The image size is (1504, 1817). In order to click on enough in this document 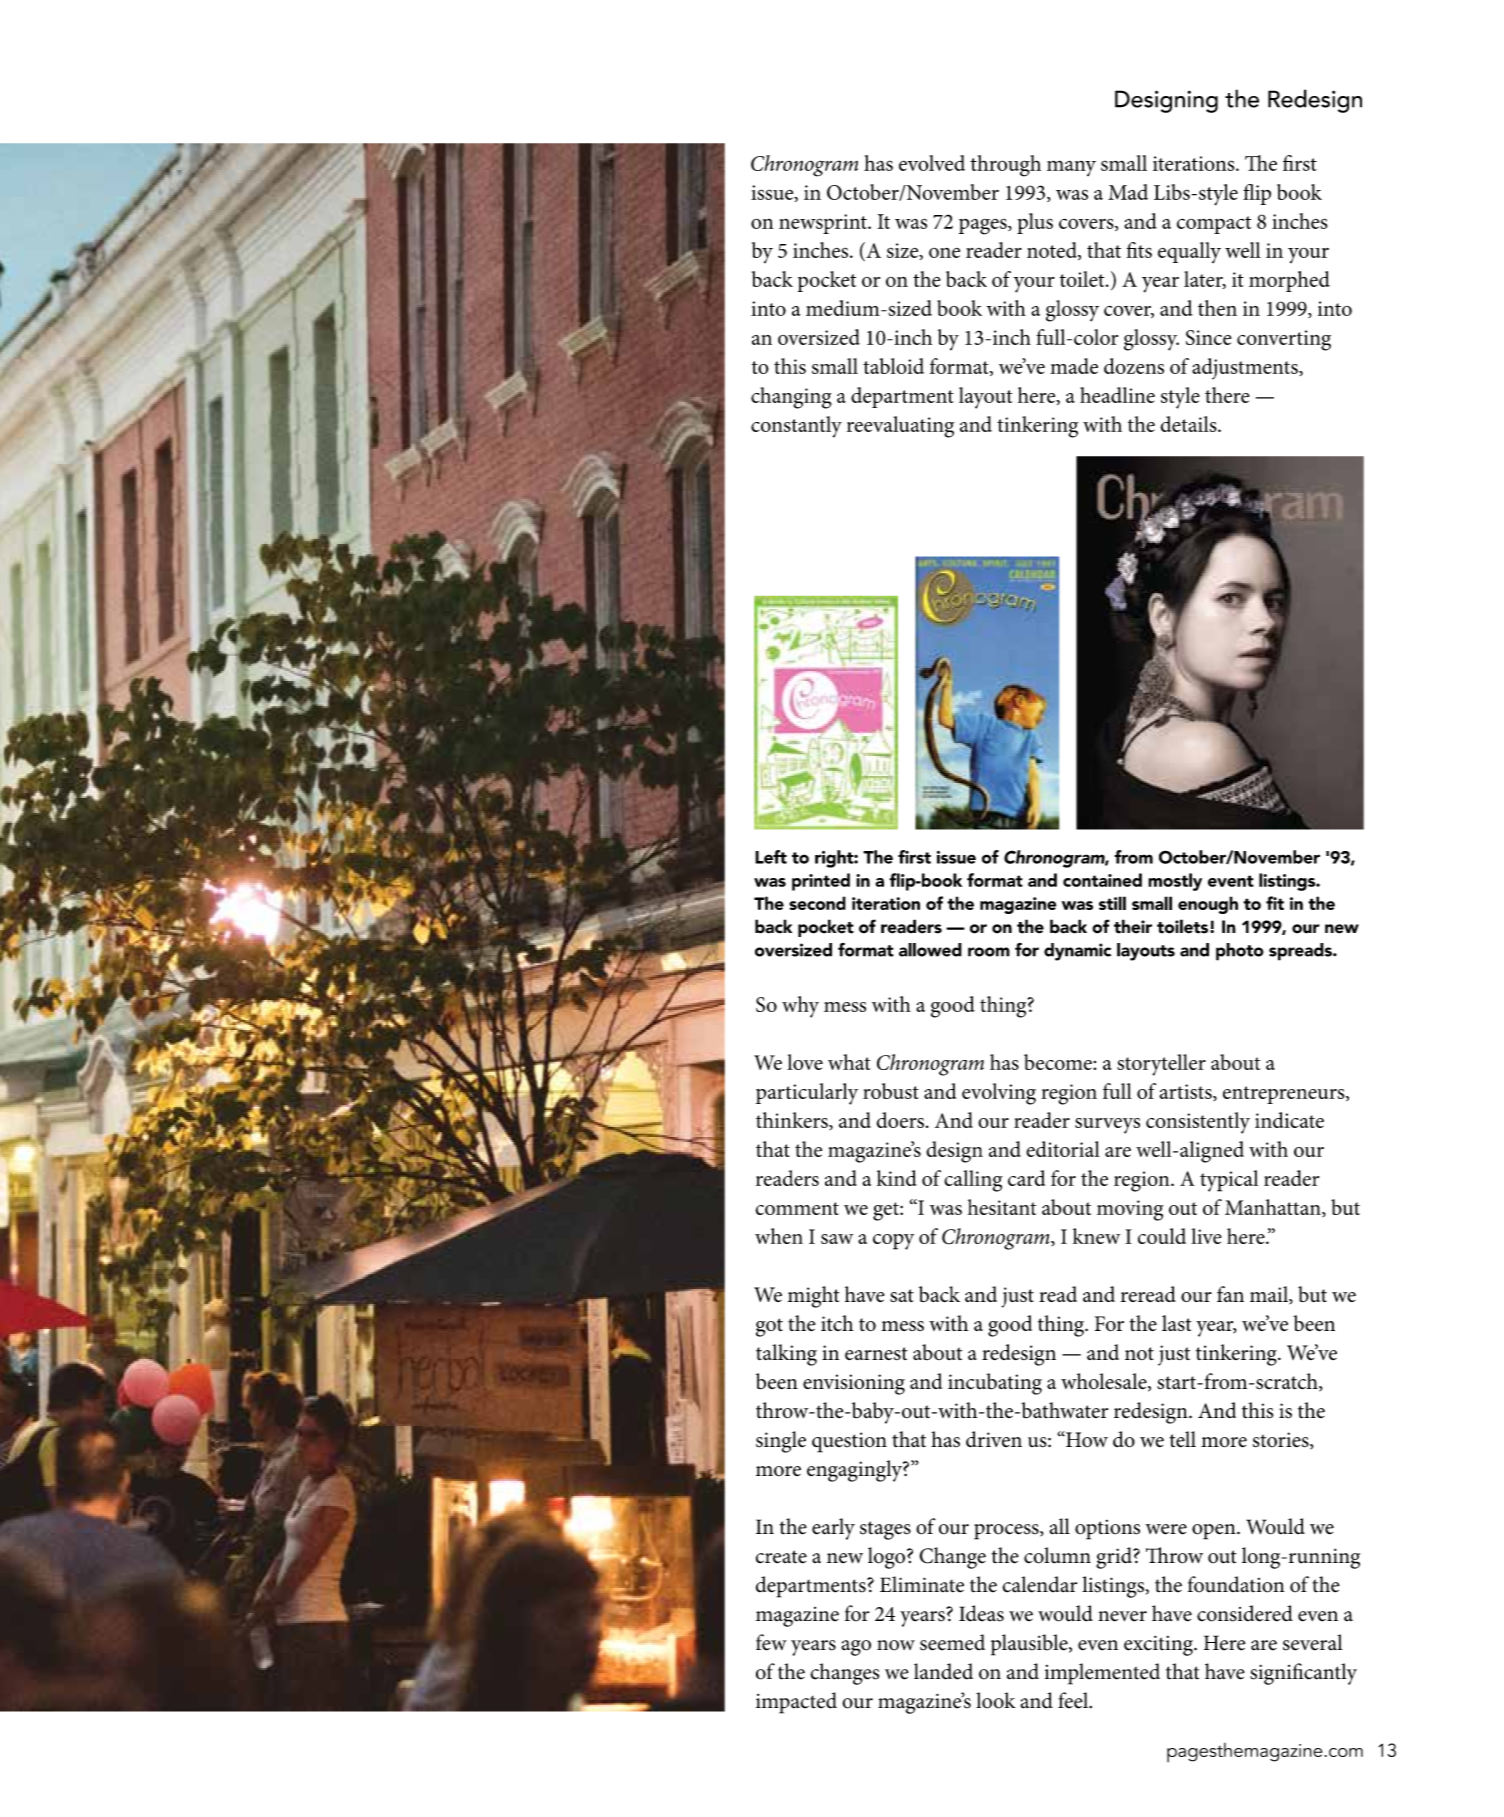, I will do `click(1208, 905)`.
